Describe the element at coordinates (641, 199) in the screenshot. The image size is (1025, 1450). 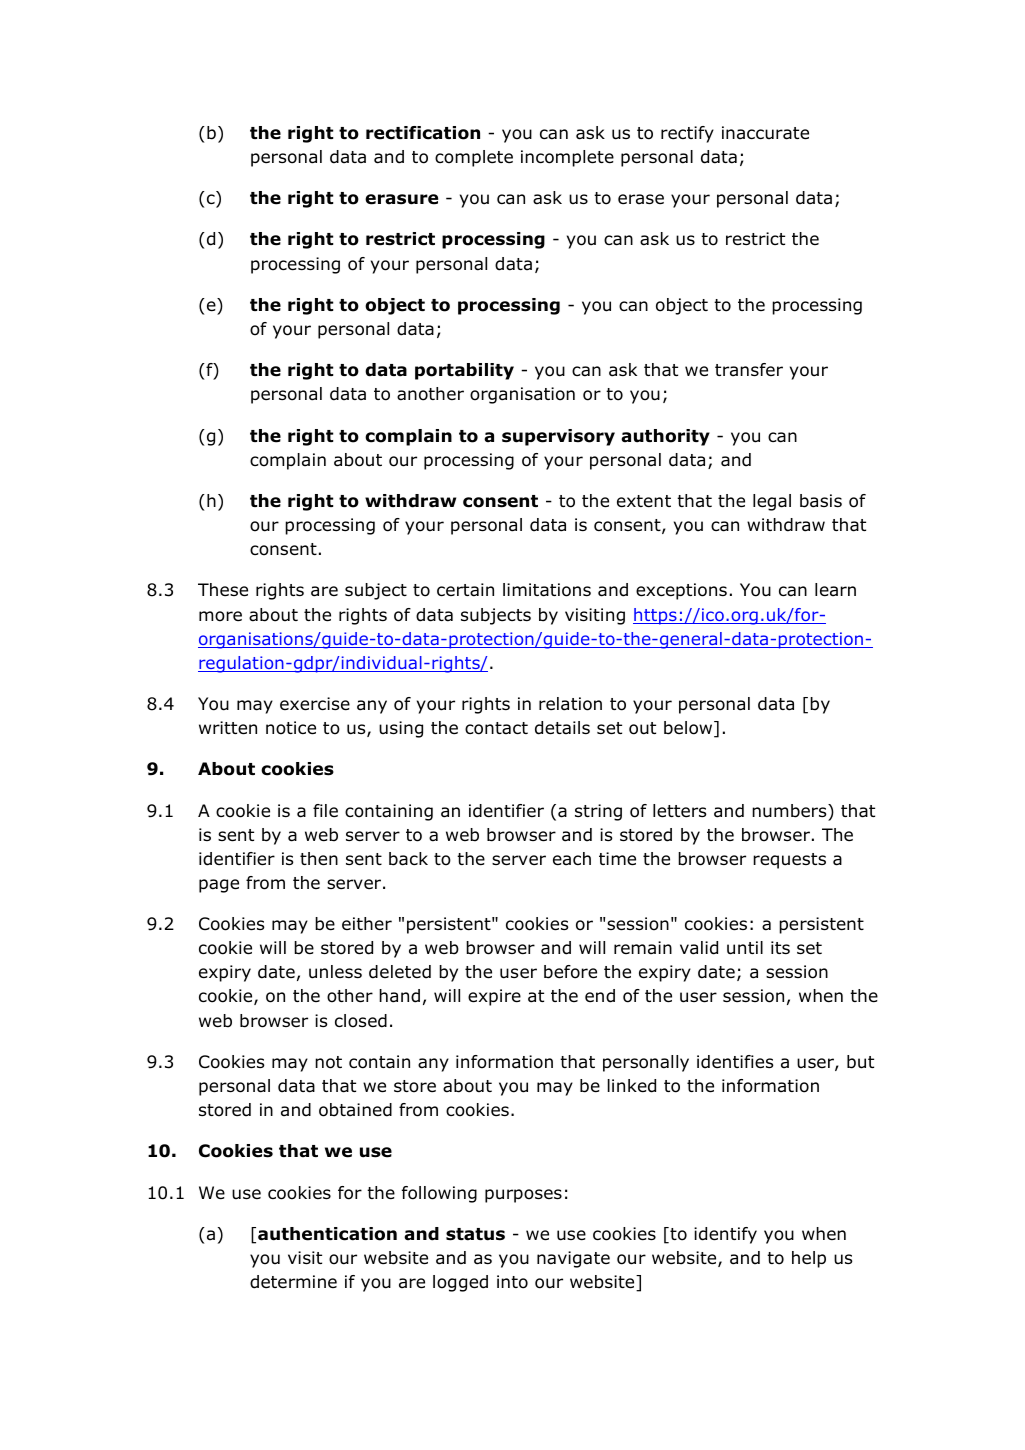
I see `erase` at that location.
